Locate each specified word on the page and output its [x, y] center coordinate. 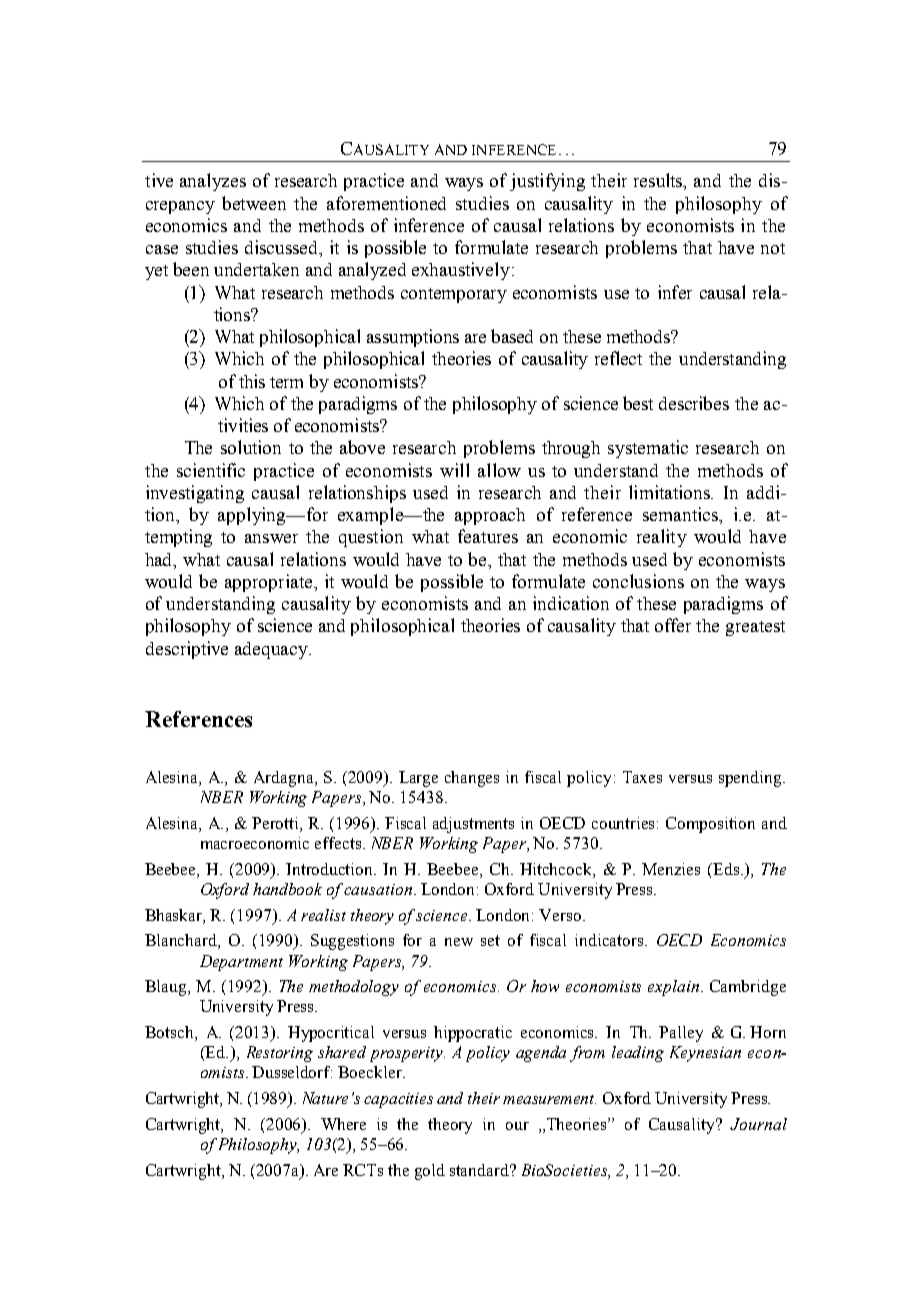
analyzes [213, 182]
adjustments [473, 825]
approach [490, 516]
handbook [287, 889]
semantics [681, 514]
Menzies [671, 869]
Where [343, 1124]
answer [271, 538]
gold [430, 1172]
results [659, 181]
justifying [547, 182]
